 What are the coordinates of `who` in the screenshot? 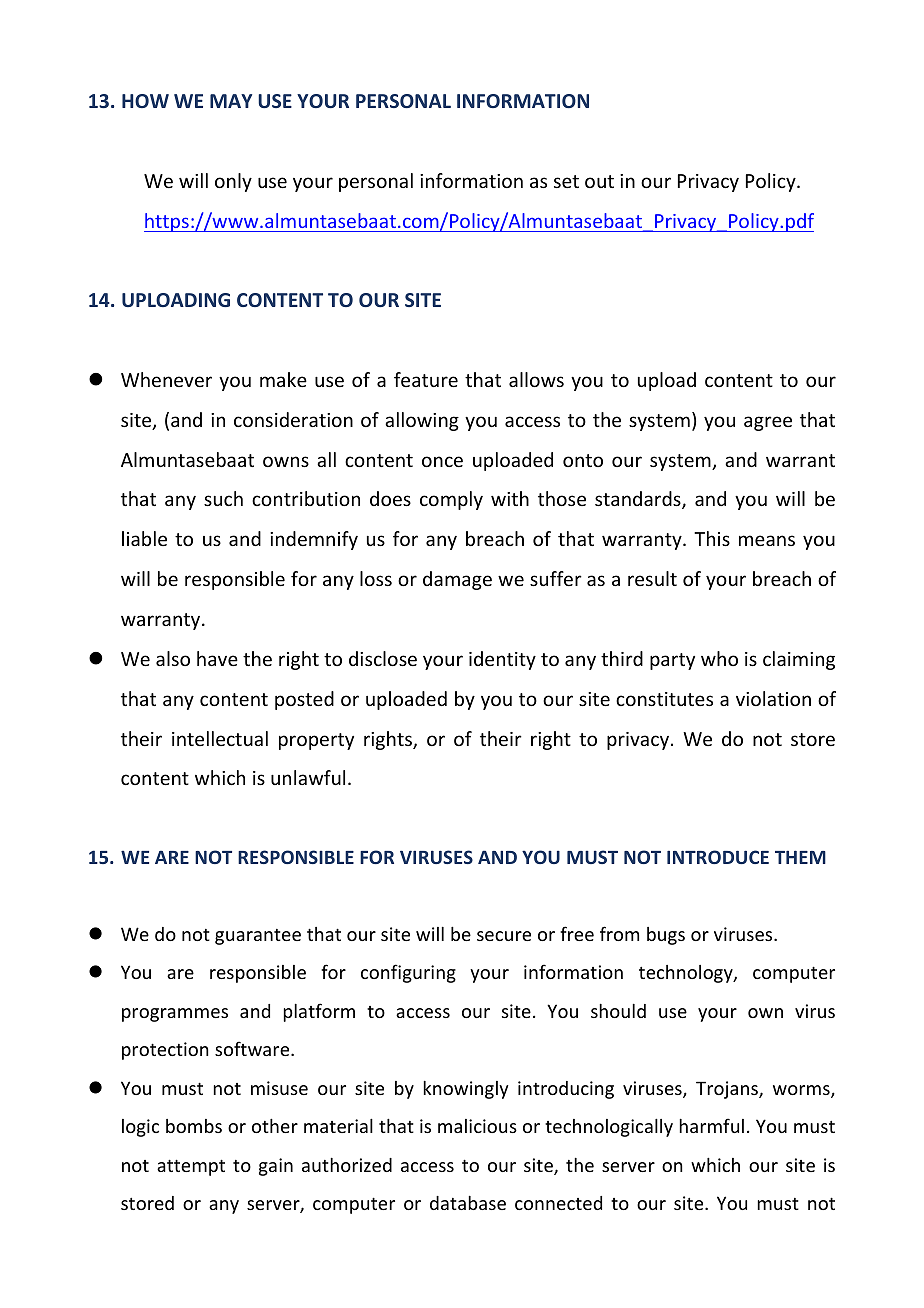 It's located at (719, 658).
